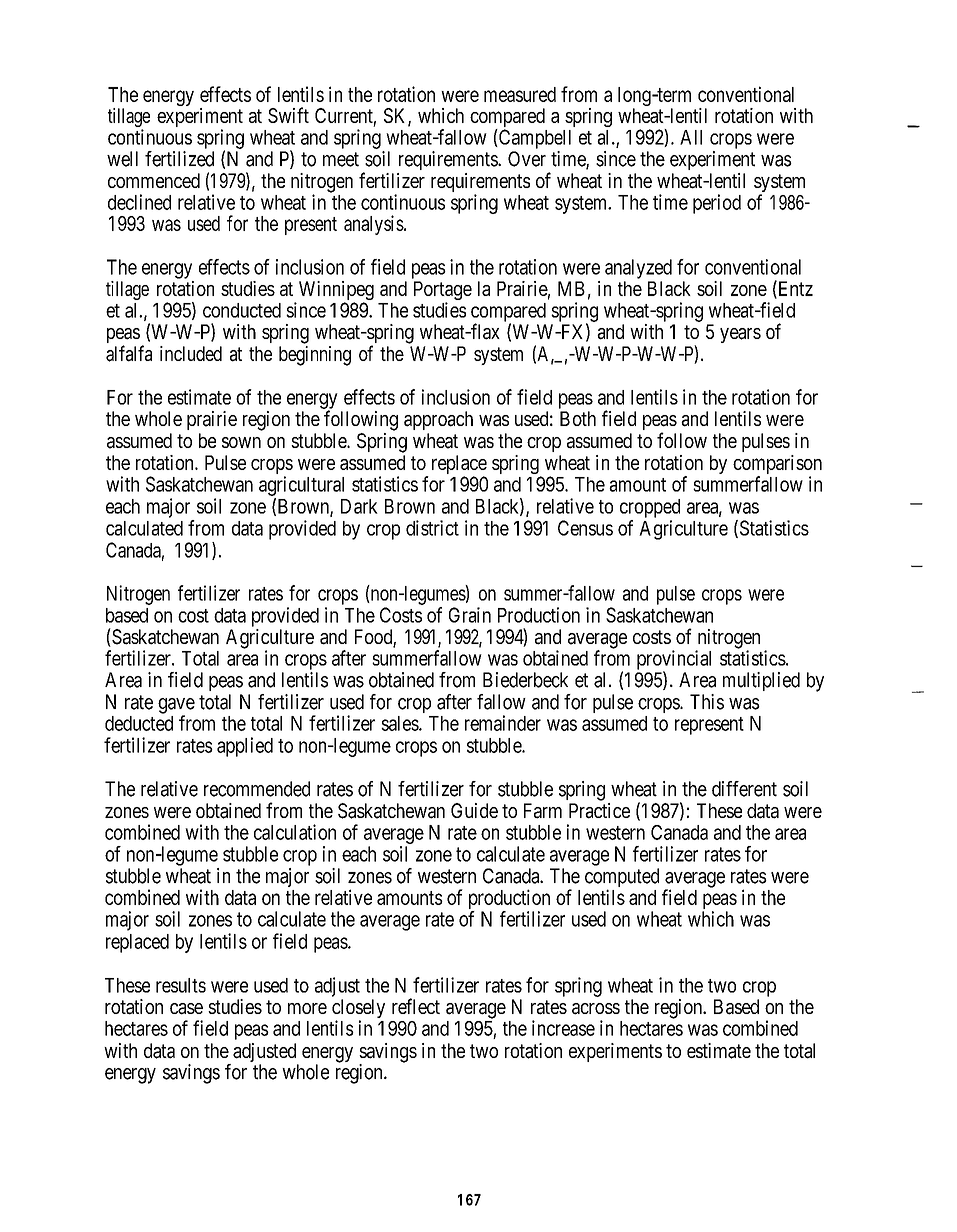 This screenshot has height=1232, width=957. What do you see at coordinates (717, 204) in the screenshot?
I see `period` at bounding box center [717, 204].
